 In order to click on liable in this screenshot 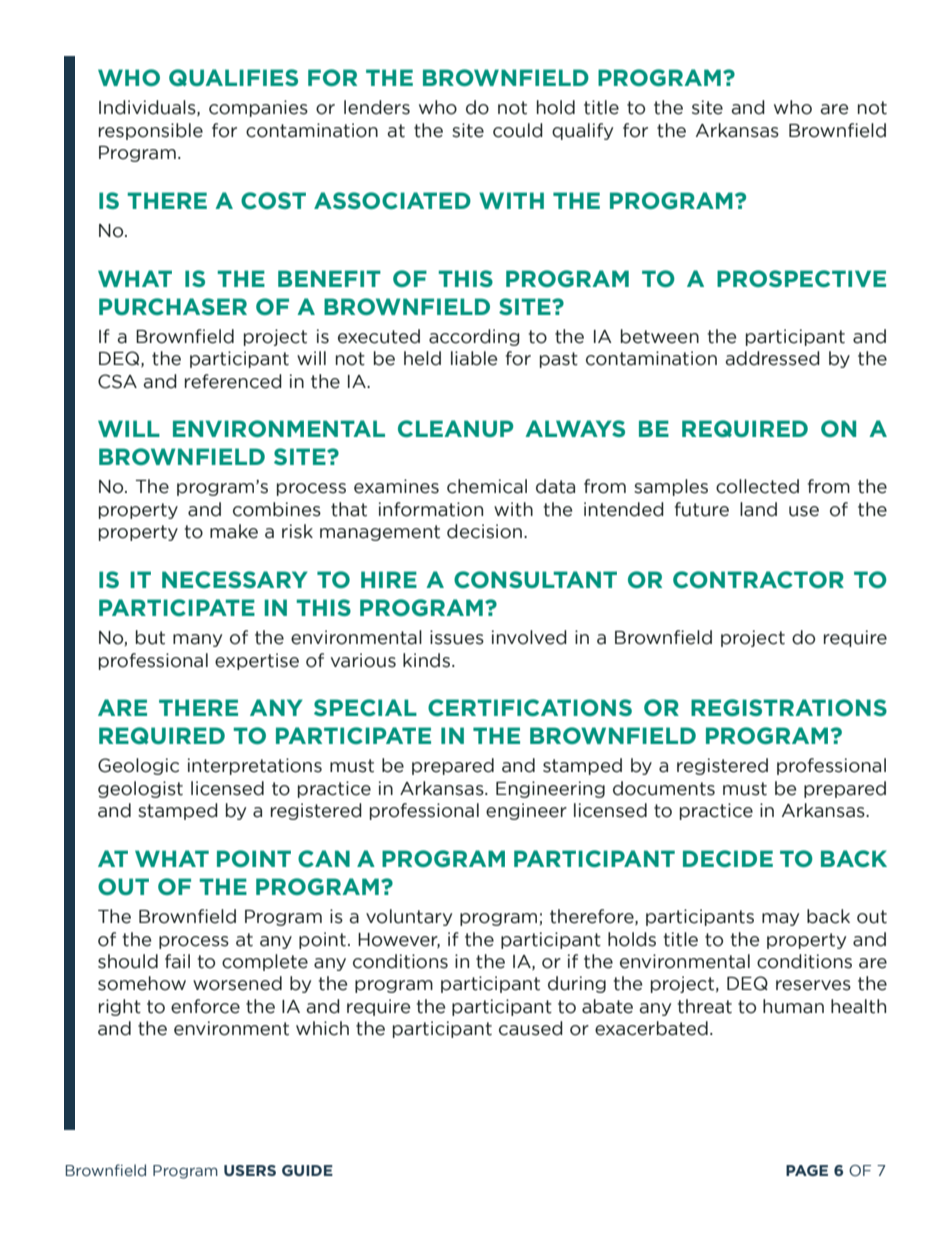, I will do `click(474, 358)`.
